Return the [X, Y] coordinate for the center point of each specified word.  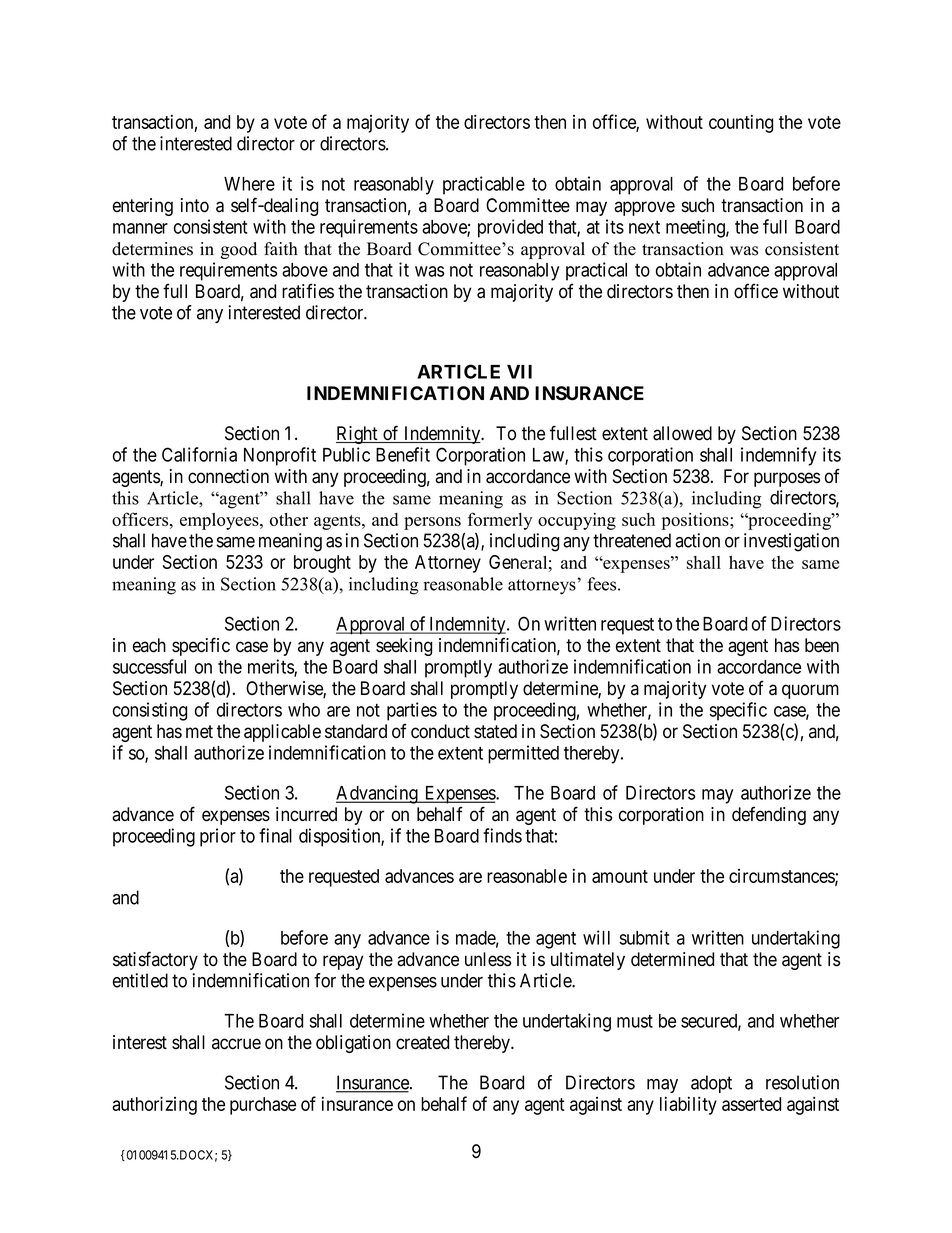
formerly [500, 521]
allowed [682, 433]
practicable [484, 185]
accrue [236, 1044]
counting [741, 123]
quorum [810, 691]
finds [502, 835]
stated [495, 731]
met [199, 732]
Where [249, 184]
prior [218, 837]
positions [696, 521]
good [239, 250]
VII [519, 372]
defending [769, 815]
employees [220, 521]
